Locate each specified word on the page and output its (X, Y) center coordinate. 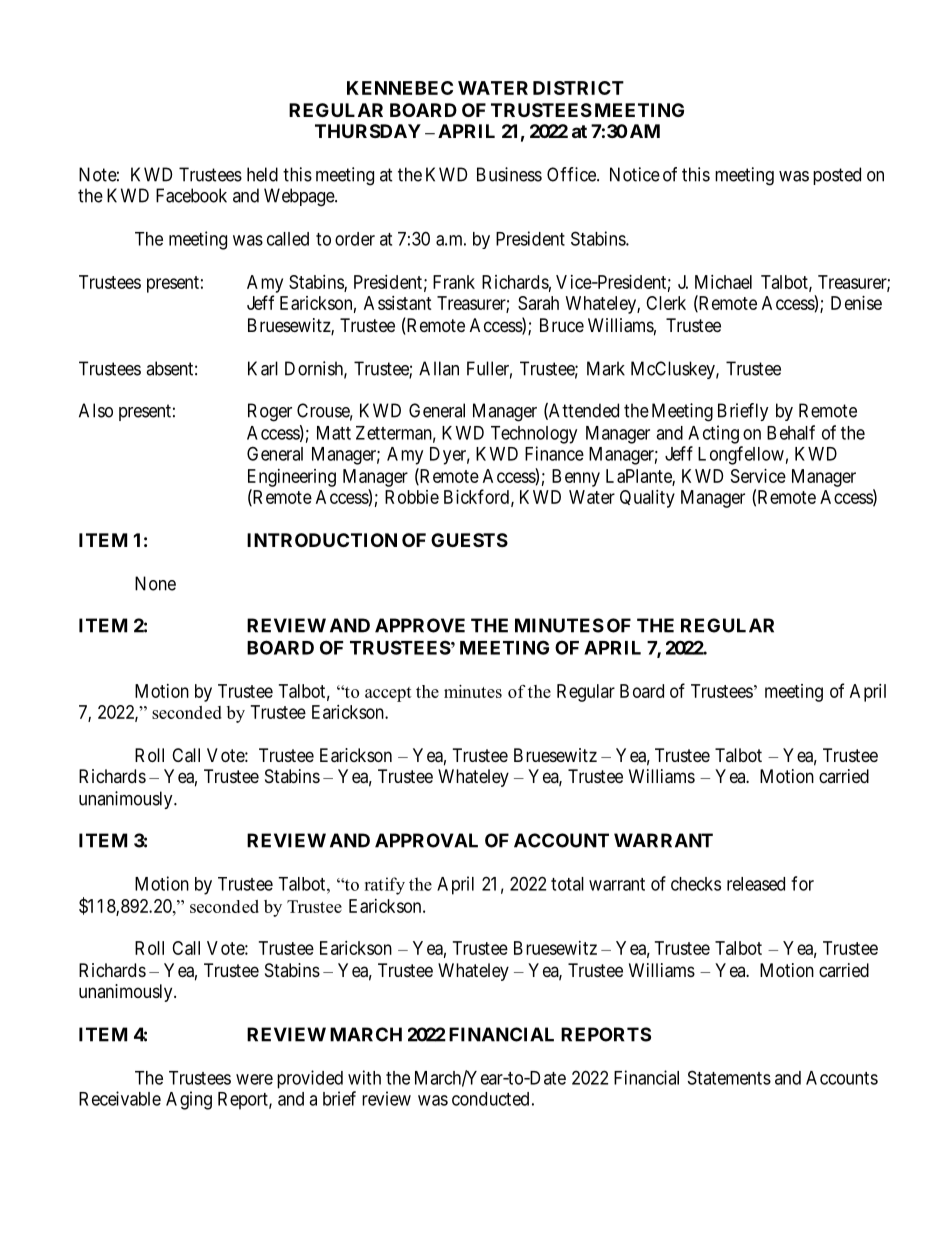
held (262, 174)
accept (388, 694)
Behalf (791, 432)
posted (837, 176)
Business (509, 174)
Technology (534, 435)
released (756, 884)
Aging (189, 1100)
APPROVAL (426, 840)
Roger (270, 412)
